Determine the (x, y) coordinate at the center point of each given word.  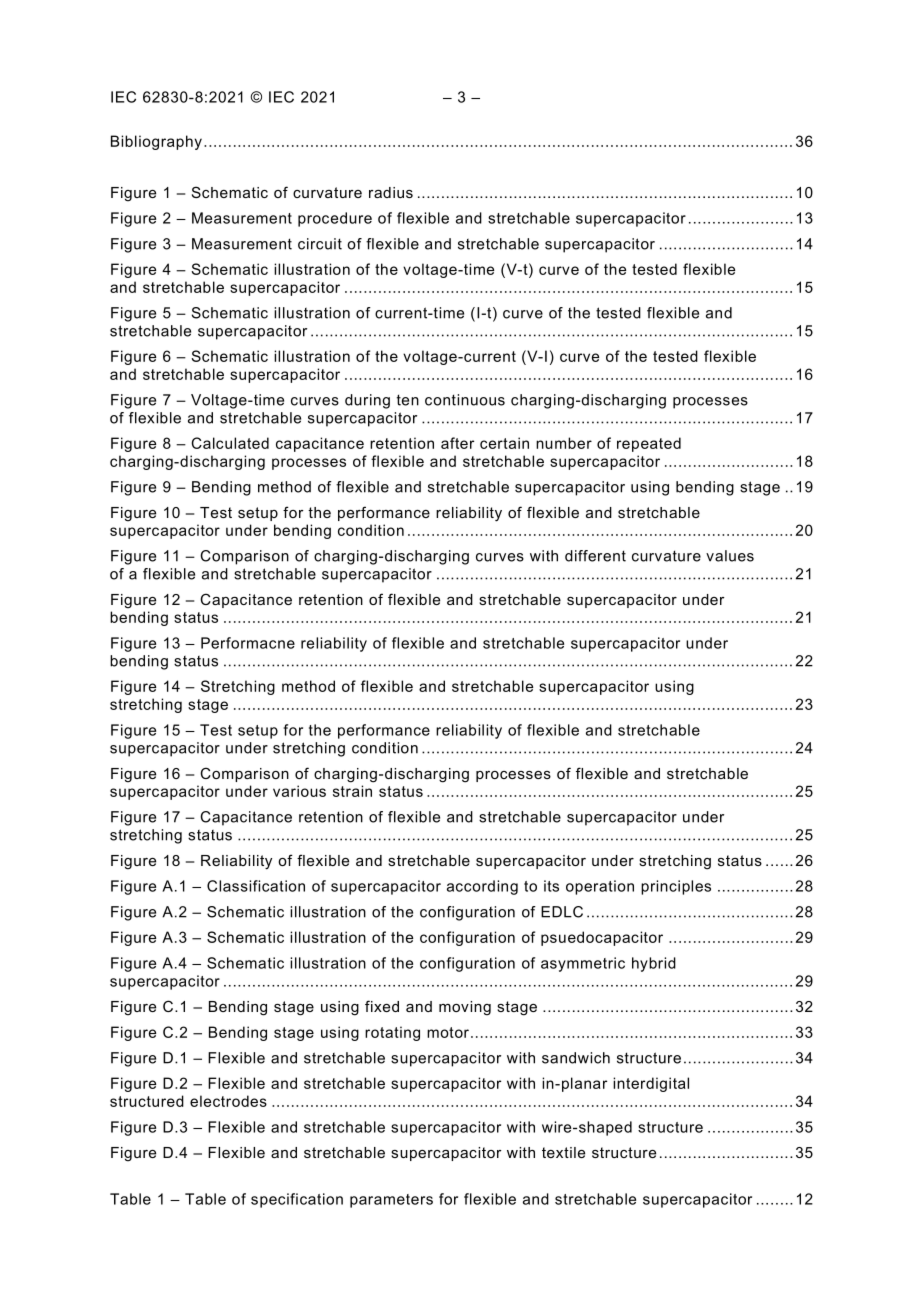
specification (297, 1200)
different (595, 556)
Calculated (230, 443)
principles (676, 887)
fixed (382, 1006)
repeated (649, 444)
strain (352, 791)
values (730, 556)
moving (465, 1008)
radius (391, 192)
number (564, 443)
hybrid (654, 964)
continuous (465, 400)
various (299, 791)
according (482, 887)
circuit (320, 244)
